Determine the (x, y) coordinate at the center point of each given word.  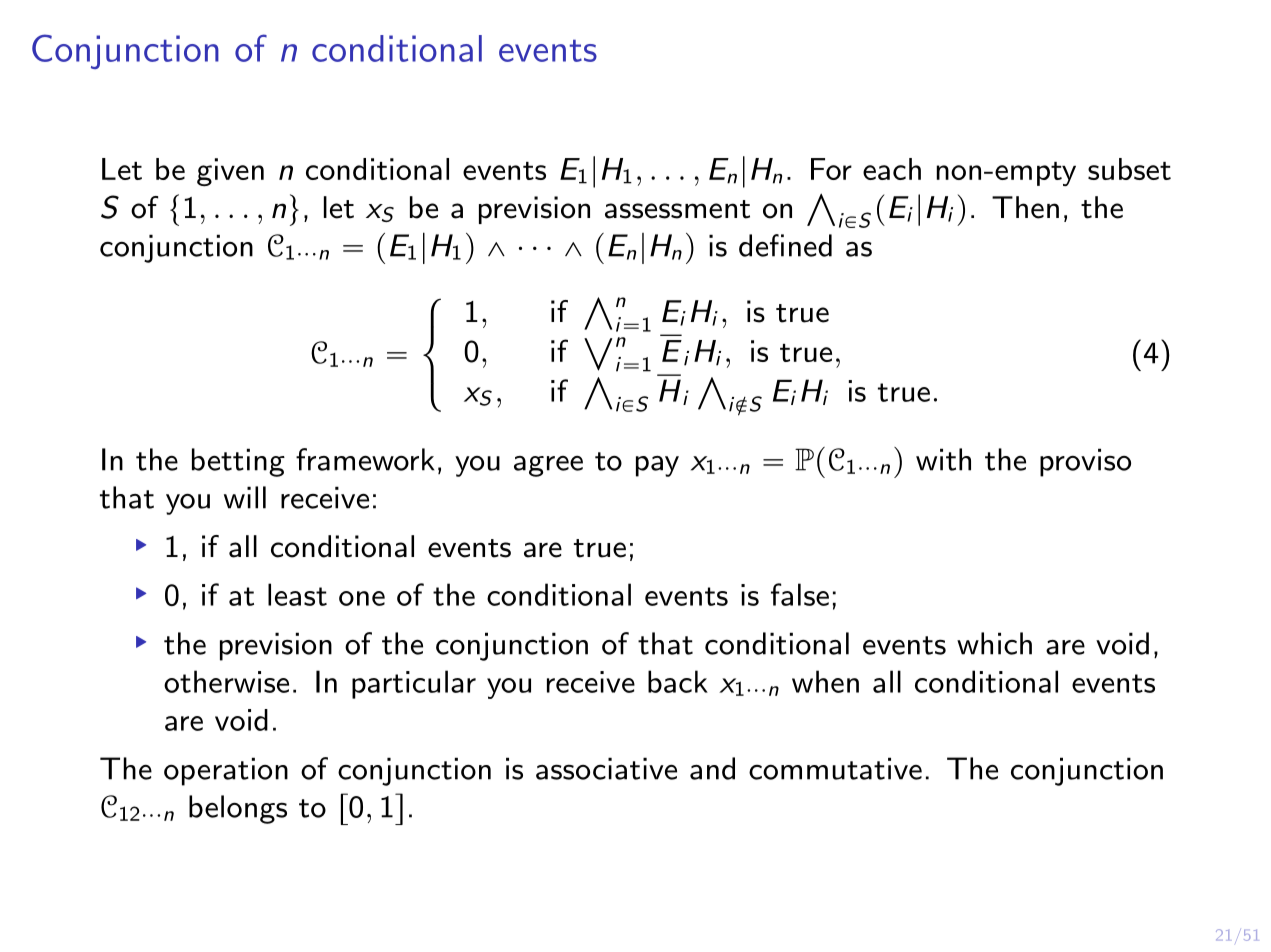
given (230, 172)
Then (1025, 207)
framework (365, 459)
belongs (238, 809)
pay (657, 466)
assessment (677, 209)
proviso (1085, 462)
